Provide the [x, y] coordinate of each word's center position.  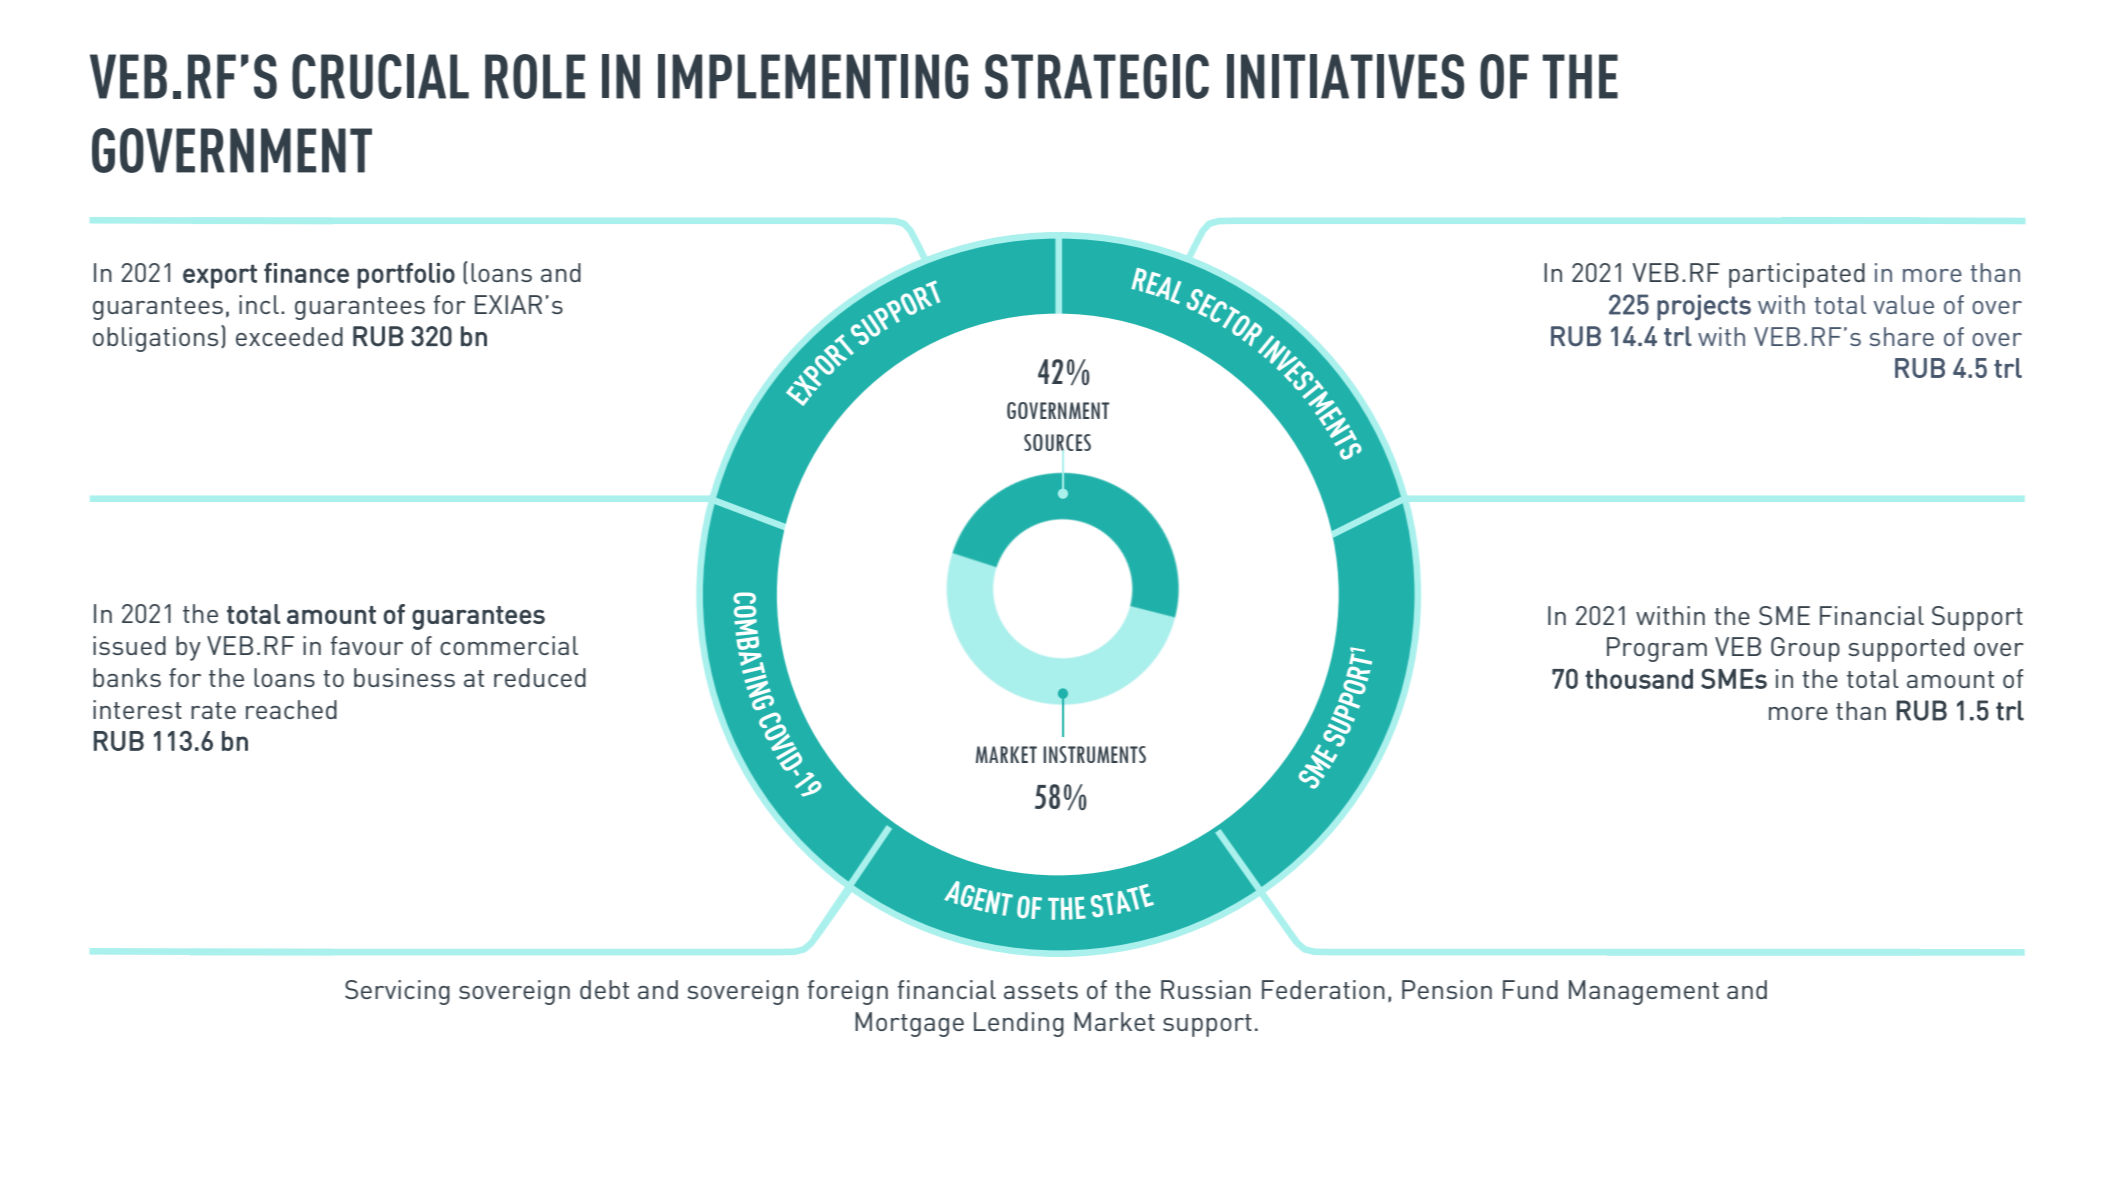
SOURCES [1057, 442]
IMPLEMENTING [813, 76]
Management [1644, 992]
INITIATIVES [1345, 76]
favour [366, 645]
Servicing [397, 992]
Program [1657, 649]
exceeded [289, 336]
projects [1704, 307]
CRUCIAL [380, 76]
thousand [1639, 679]
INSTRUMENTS [1094, 754]
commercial [509, 645]
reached [291, 709]
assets [1041, 990]
